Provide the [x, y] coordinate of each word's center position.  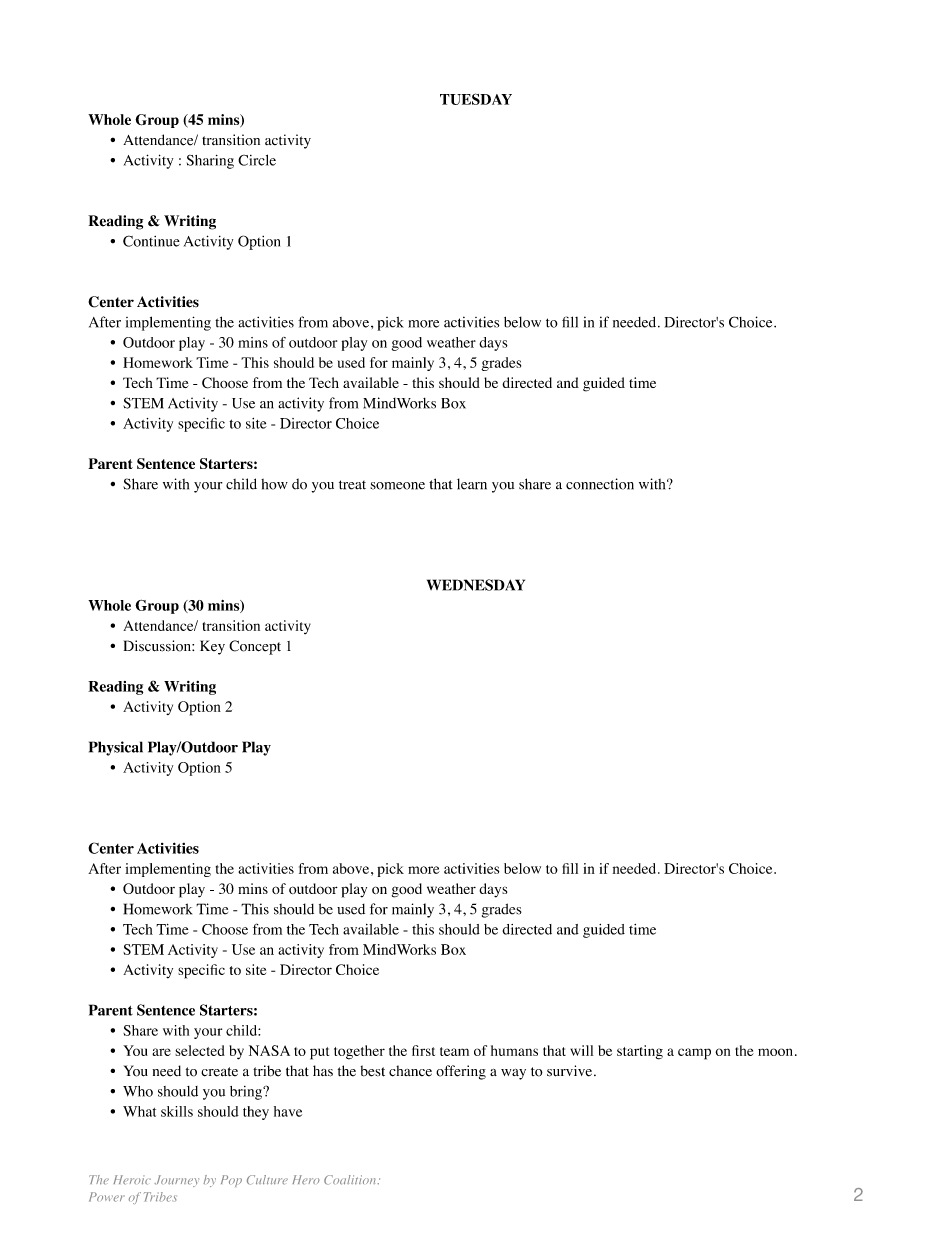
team [454, 1051]
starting [640, 1052]
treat [352, 485]
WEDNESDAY [476, 585]
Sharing [210, 162]
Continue [151, 241]
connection [600, 484]
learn [472, 484]
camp [694, 1054]
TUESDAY [476, 99]
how [274, 484]
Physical [116, 748]
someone [397, 486]
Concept [255, 647]
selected [200, 1050]
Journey [176, 1181]
